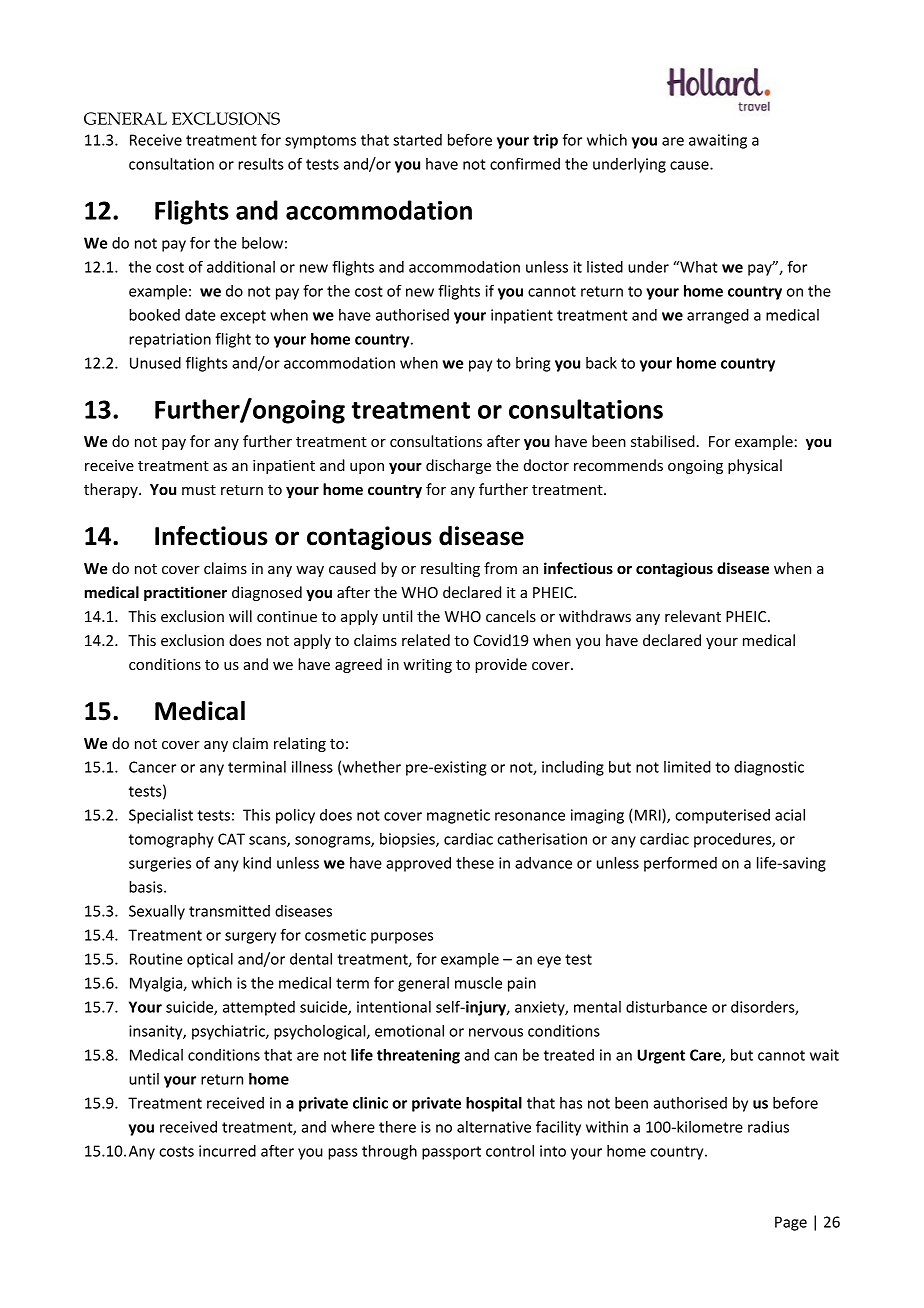 This screenshot has height=1308, width=924. Describe the element at coordinates (261, 164) in the screenshot. I see `results` at that location.
